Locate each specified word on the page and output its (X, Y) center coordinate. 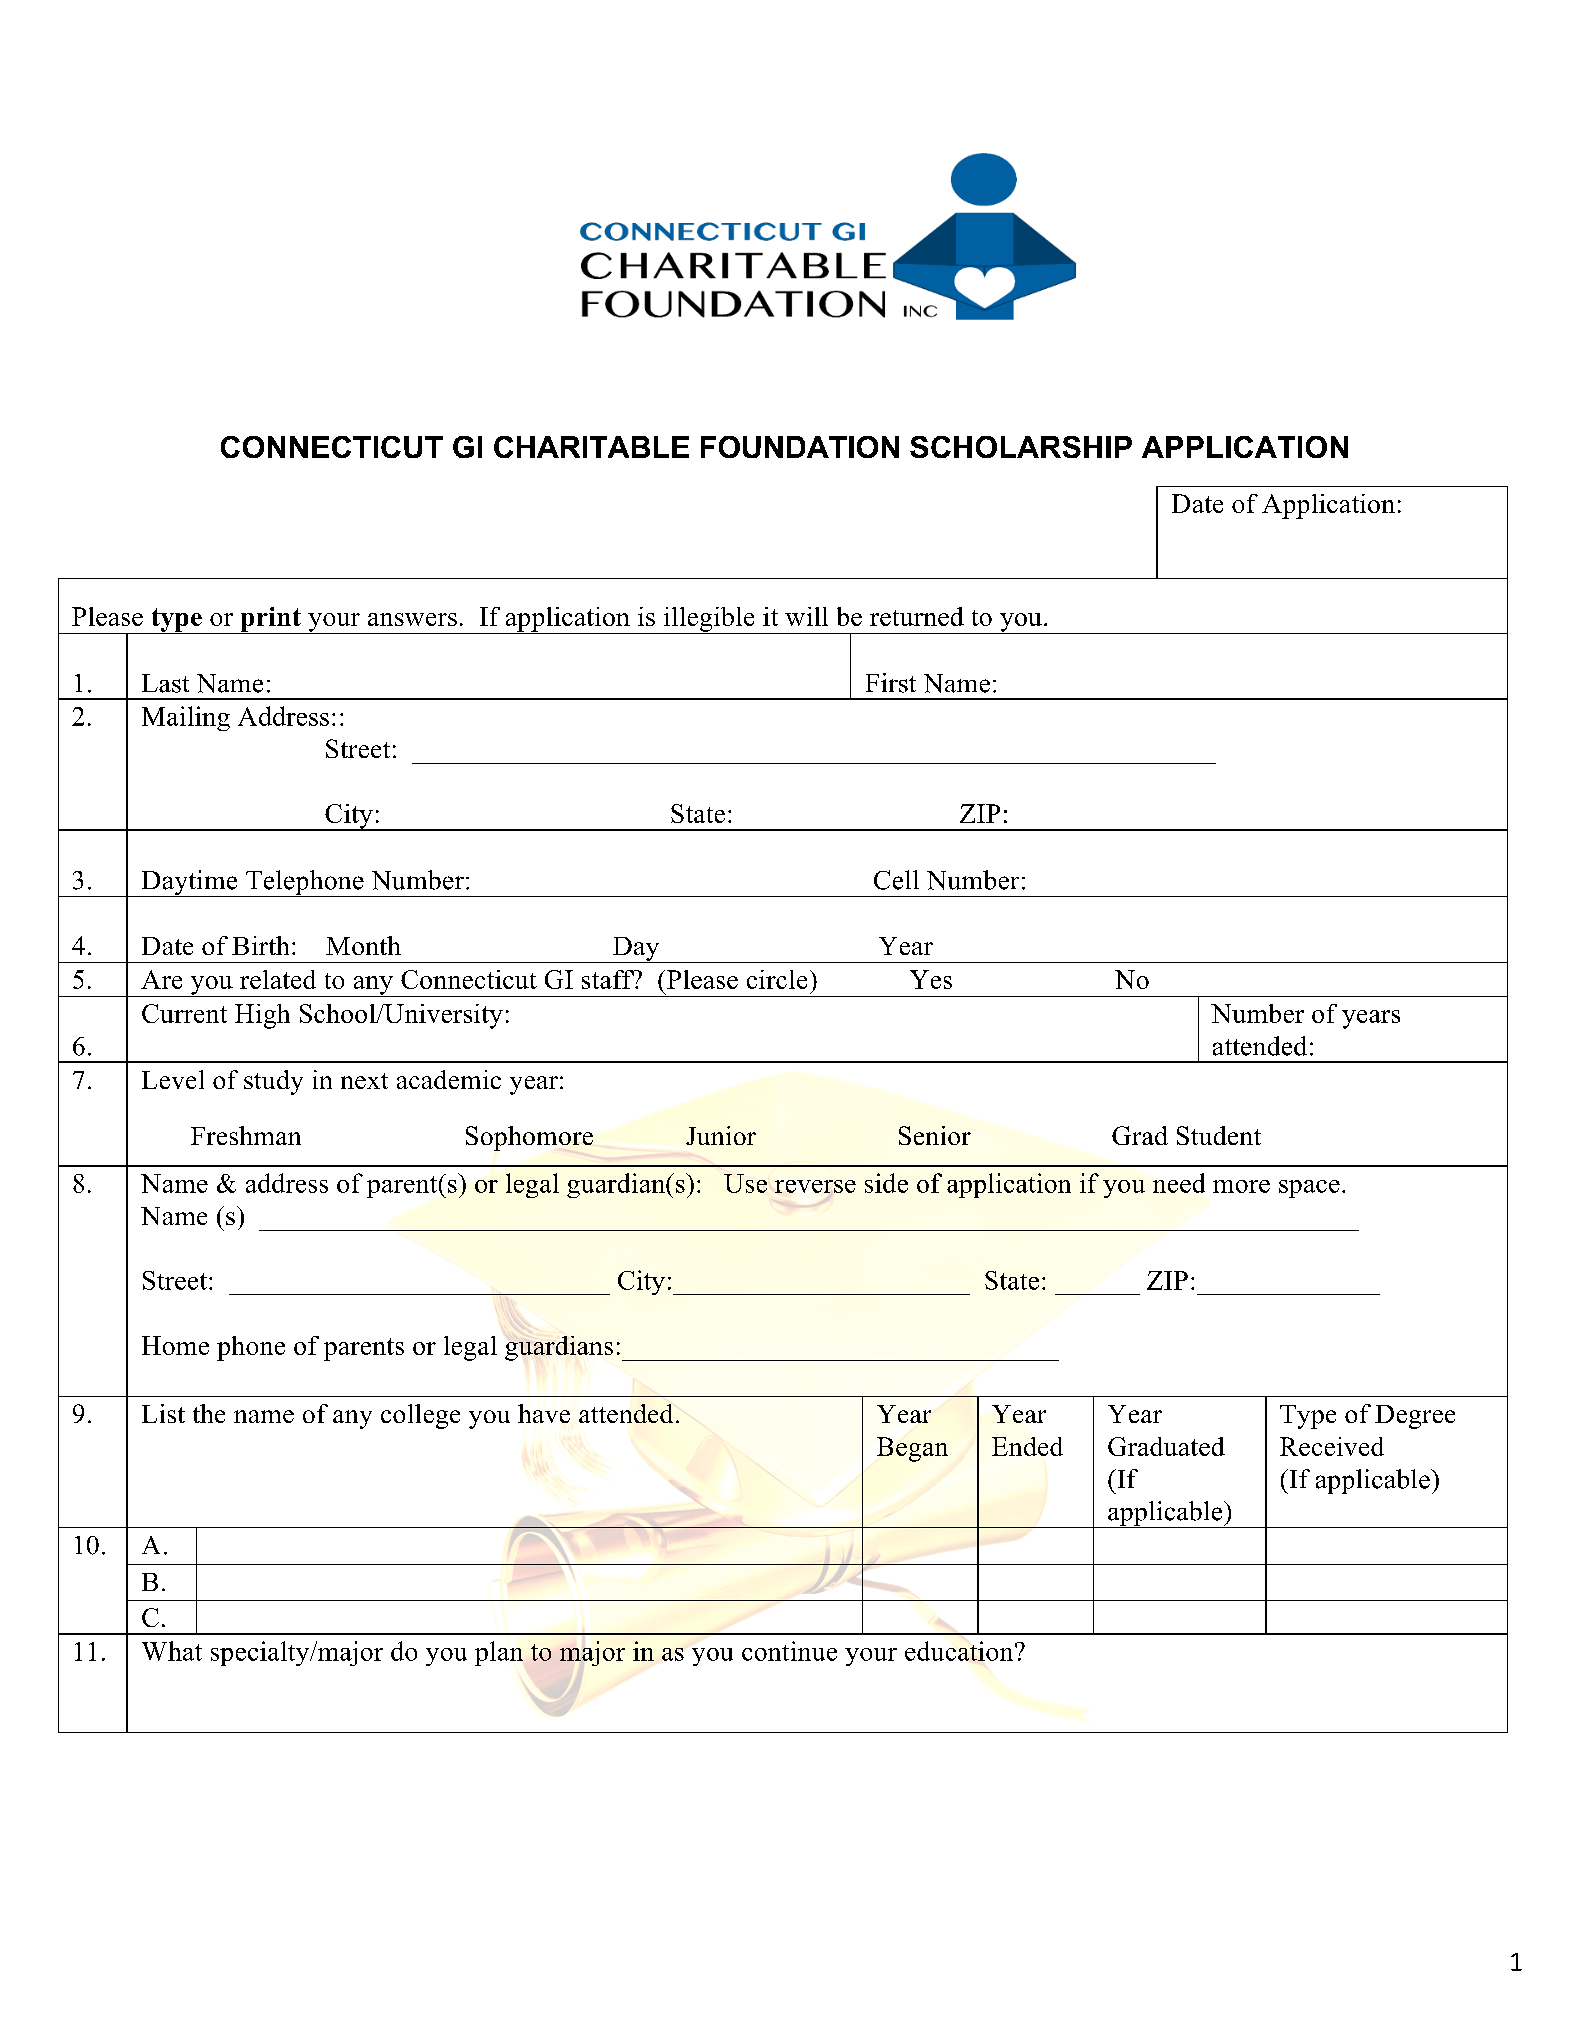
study (273, 1082)
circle (777, 979)
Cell (896, 880)
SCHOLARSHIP (1021, 447)
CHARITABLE (591, 447)
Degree (1415, 1417)
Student (1219, 1135)
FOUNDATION (800, 447)
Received (1332, 1446)
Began (912, 1449)
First (891, 683)
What (172, 1651)
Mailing (186, 718)
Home (175, 1345)
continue (789, 1651)
